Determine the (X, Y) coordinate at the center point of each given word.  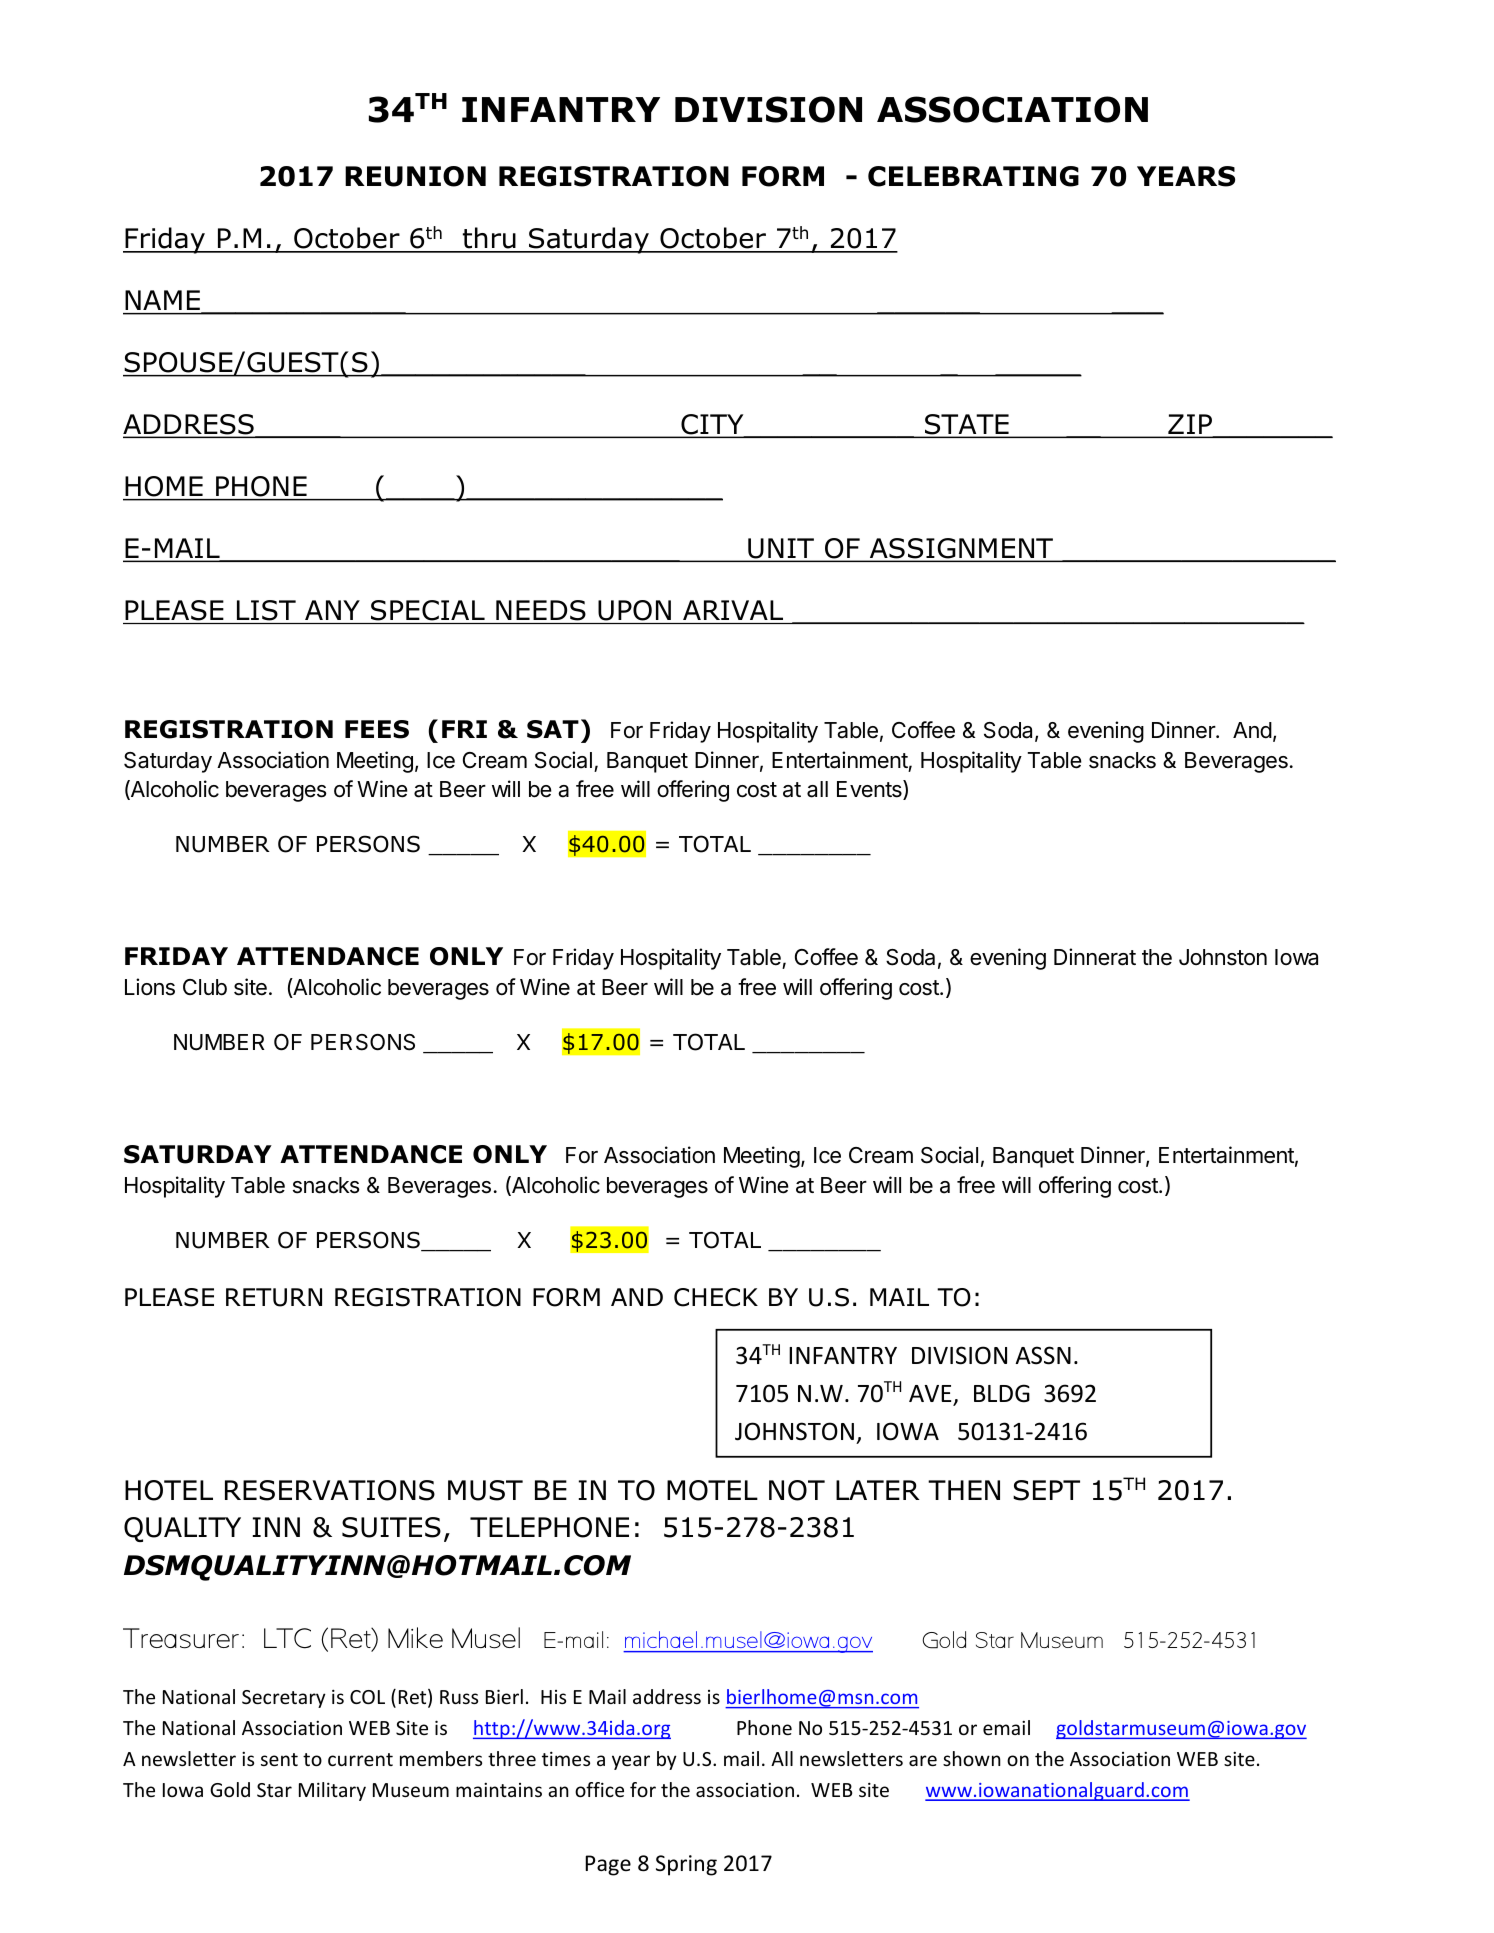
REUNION (415, 176)
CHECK (716, 1297)
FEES (377, 729)
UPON (634, 610)
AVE (931, 1395)
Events (870, 790)
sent (279, 1759)
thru (489, 239)
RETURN (274, 1297)
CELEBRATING (973, 176)
